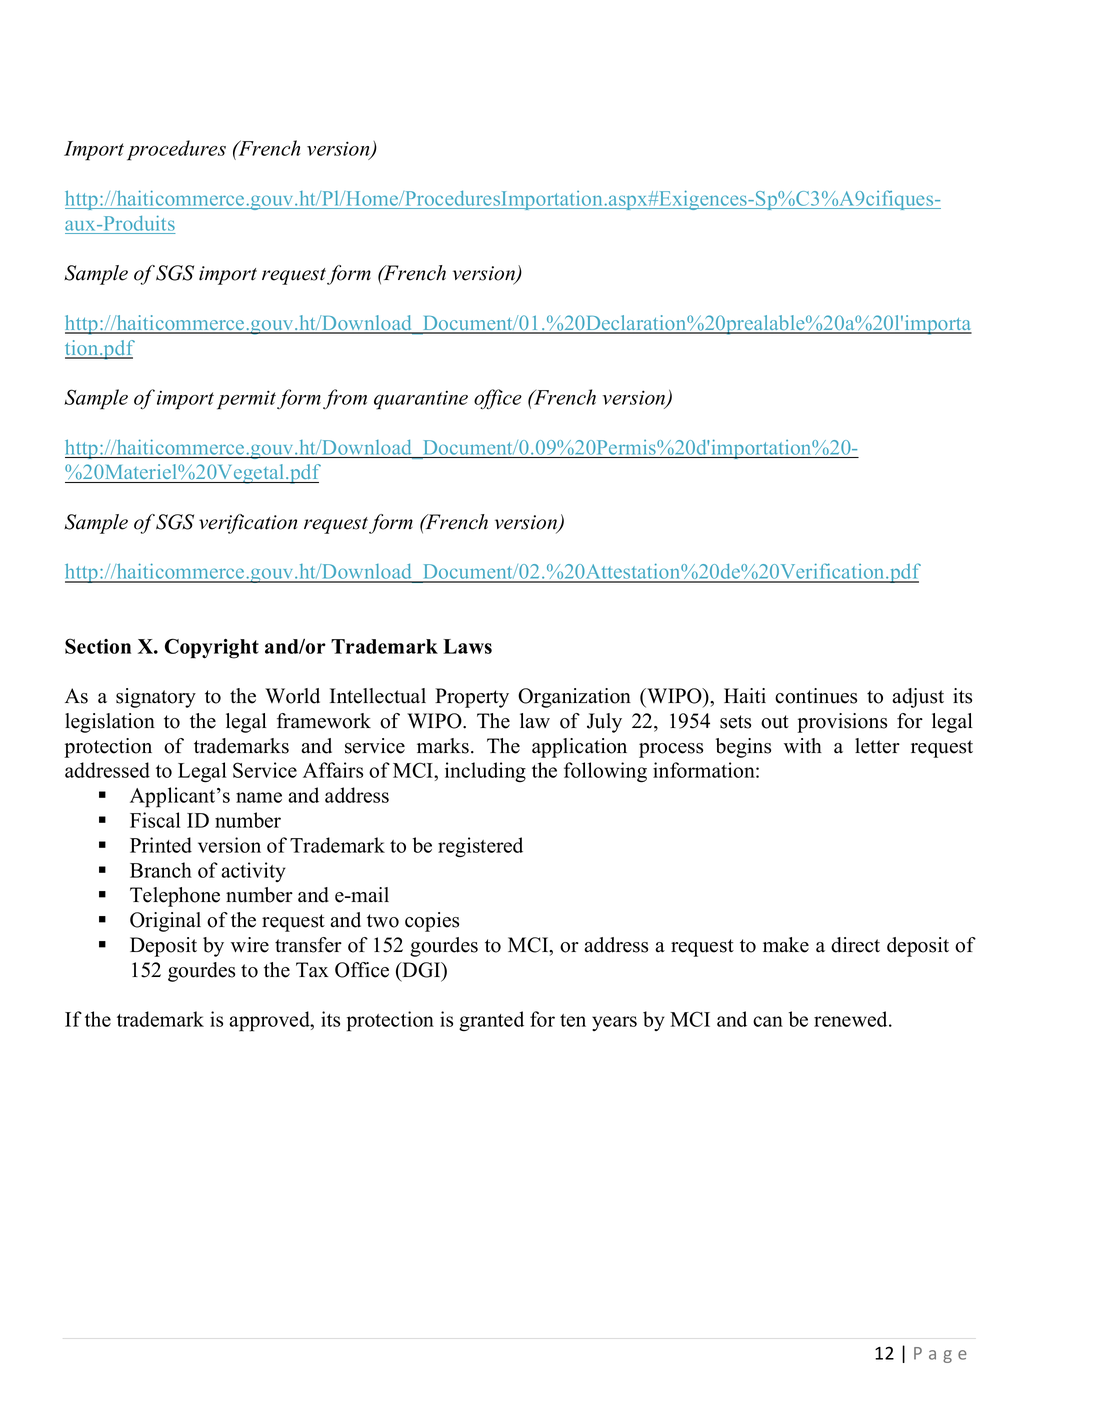 The height and width of the document is (1428, 1103). I want to click on provisions, so click(842, 723).
